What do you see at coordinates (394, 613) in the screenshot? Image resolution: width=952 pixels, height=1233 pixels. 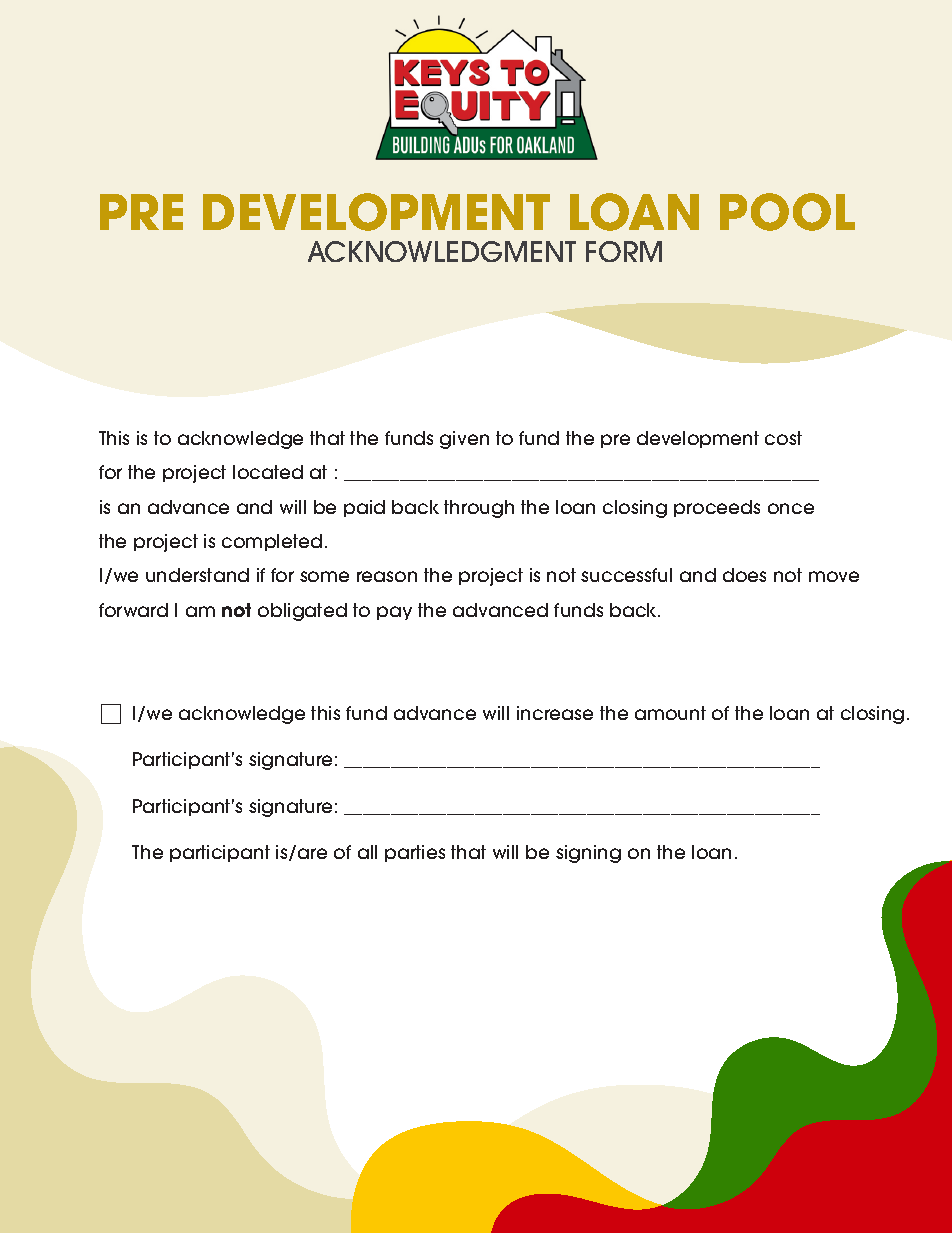 I see `pay` at bounding box center [394, 613].
